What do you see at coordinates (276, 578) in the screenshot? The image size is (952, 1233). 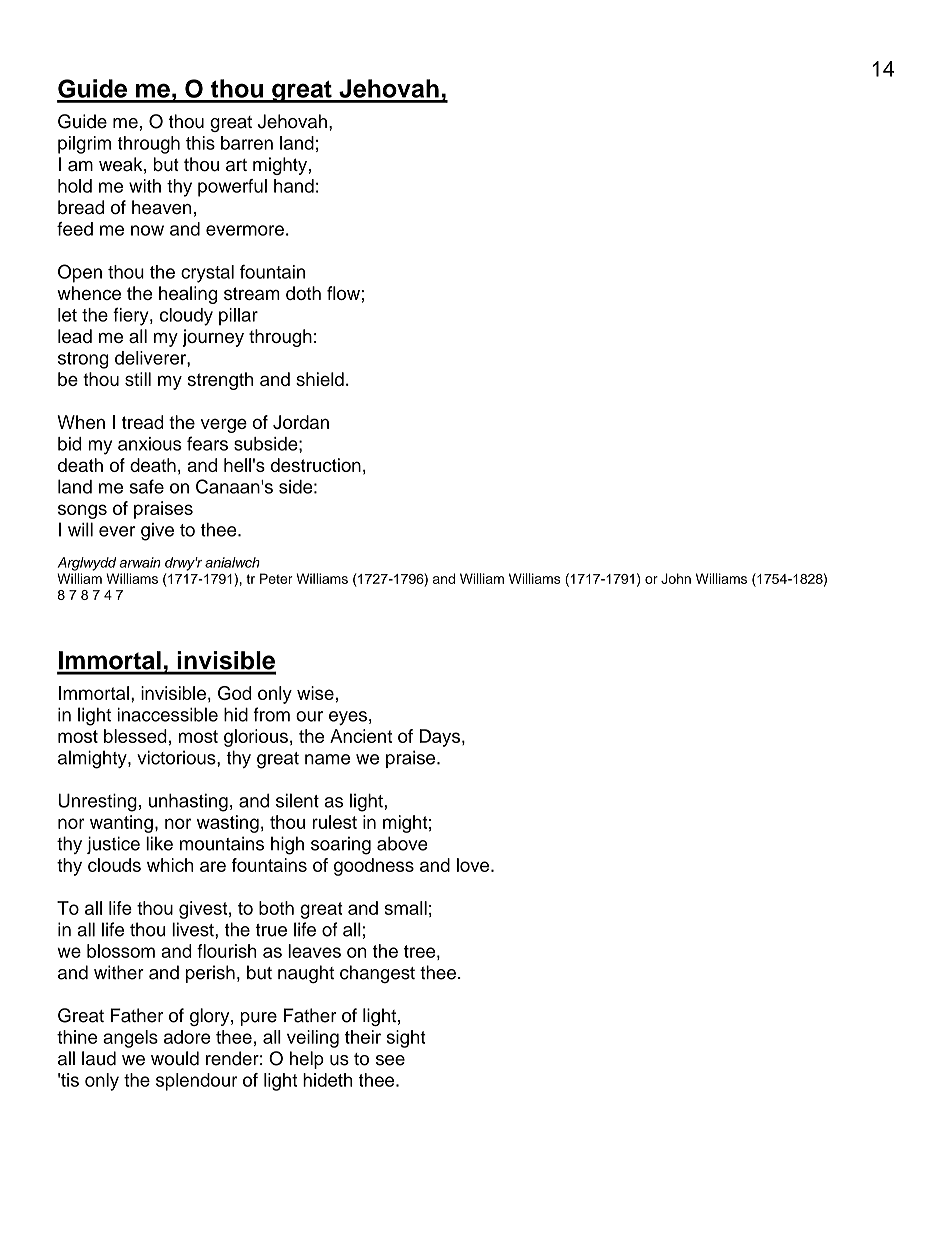 I see `Peter` at bounding box center [276, 578].
